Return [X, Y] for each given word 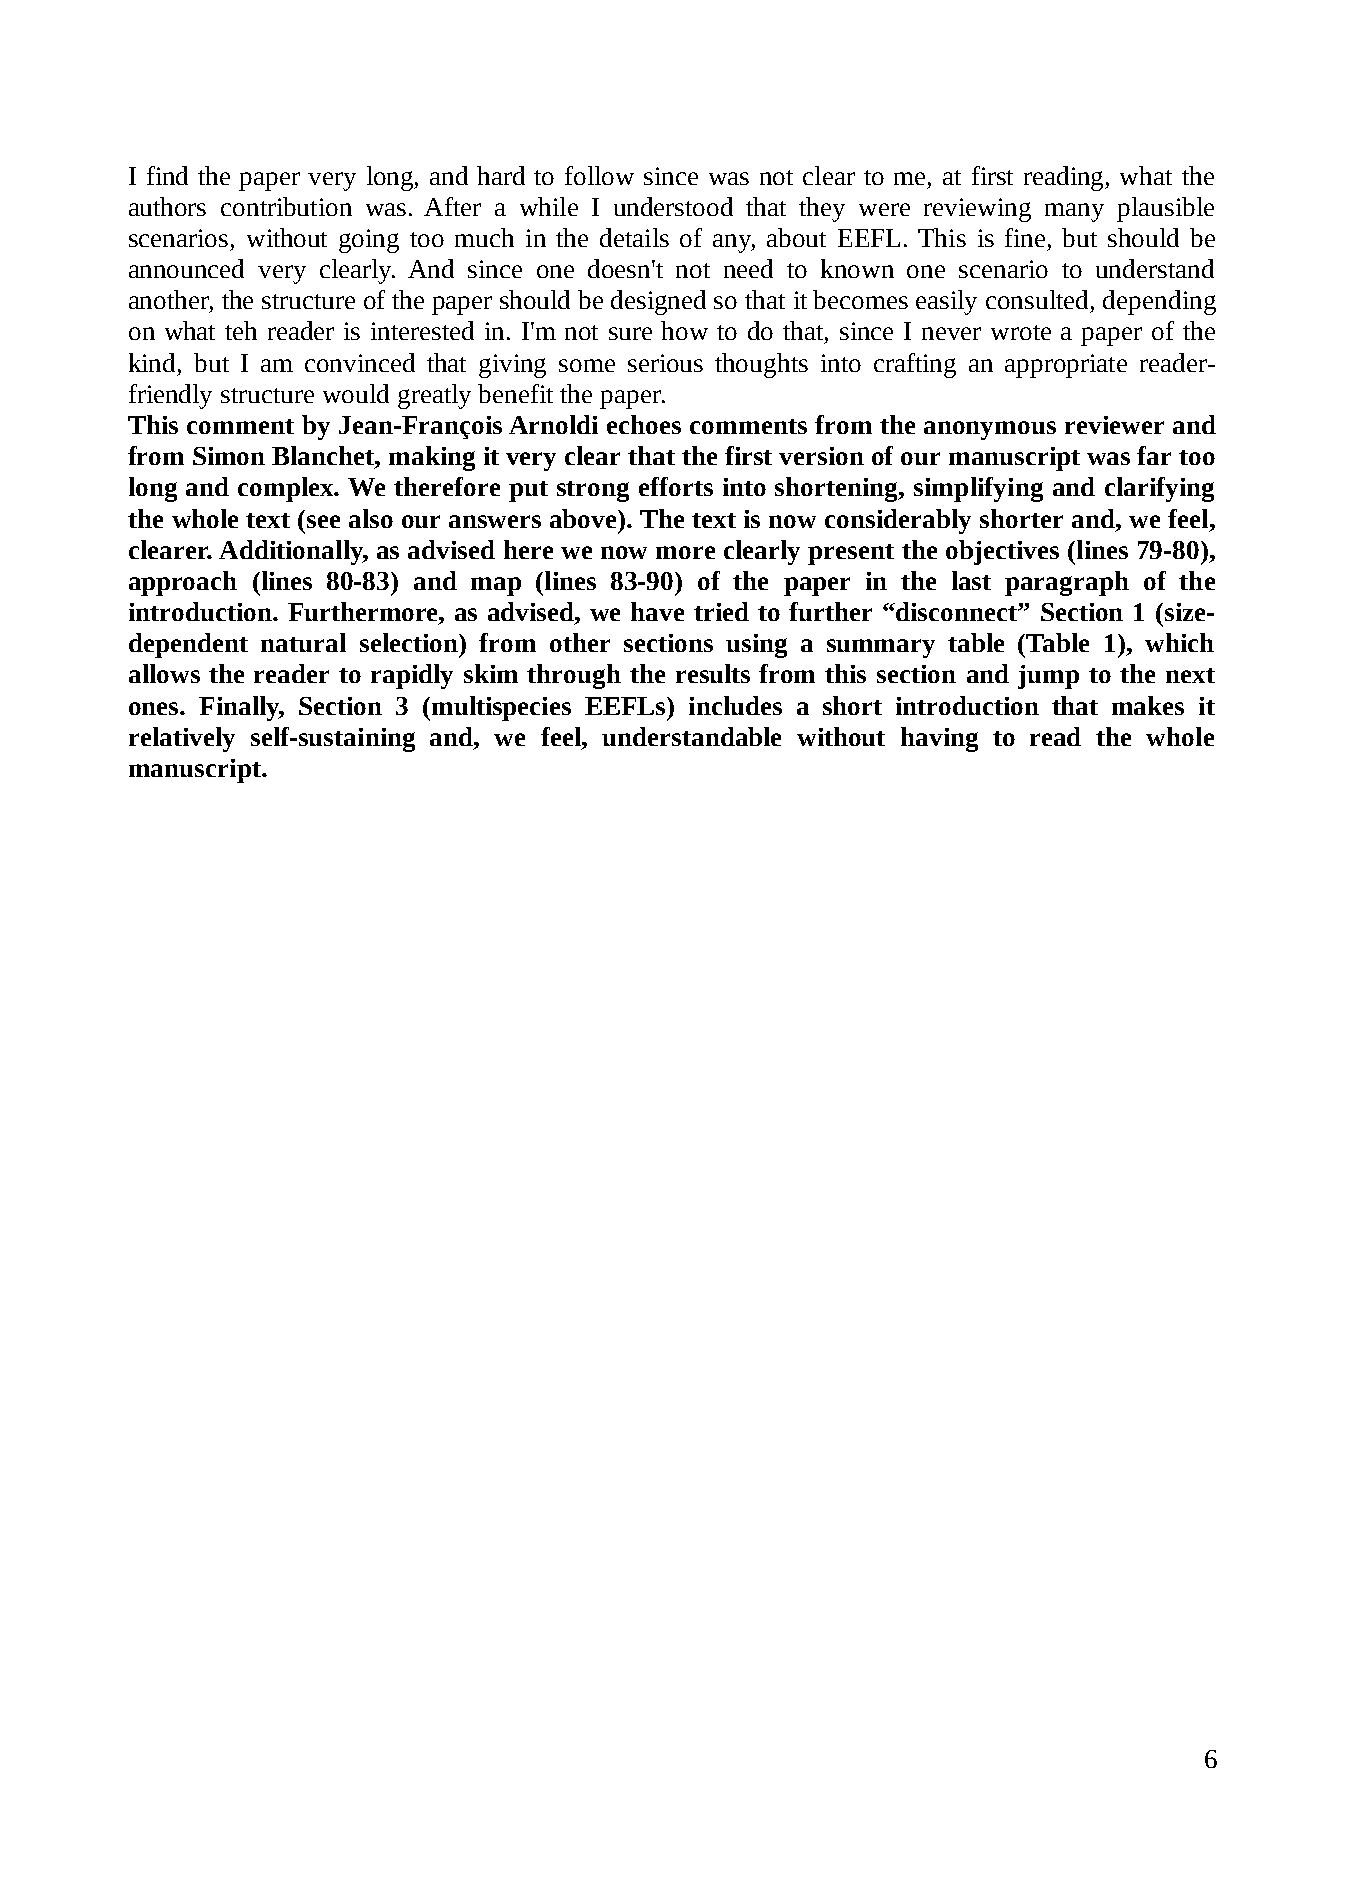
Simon [229, 456]
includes [735, 705]
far [1154, 455]
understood [673, 206]
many [1074, 212]
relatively [182, 739]
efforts [676, 486]
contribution [286, 206]
